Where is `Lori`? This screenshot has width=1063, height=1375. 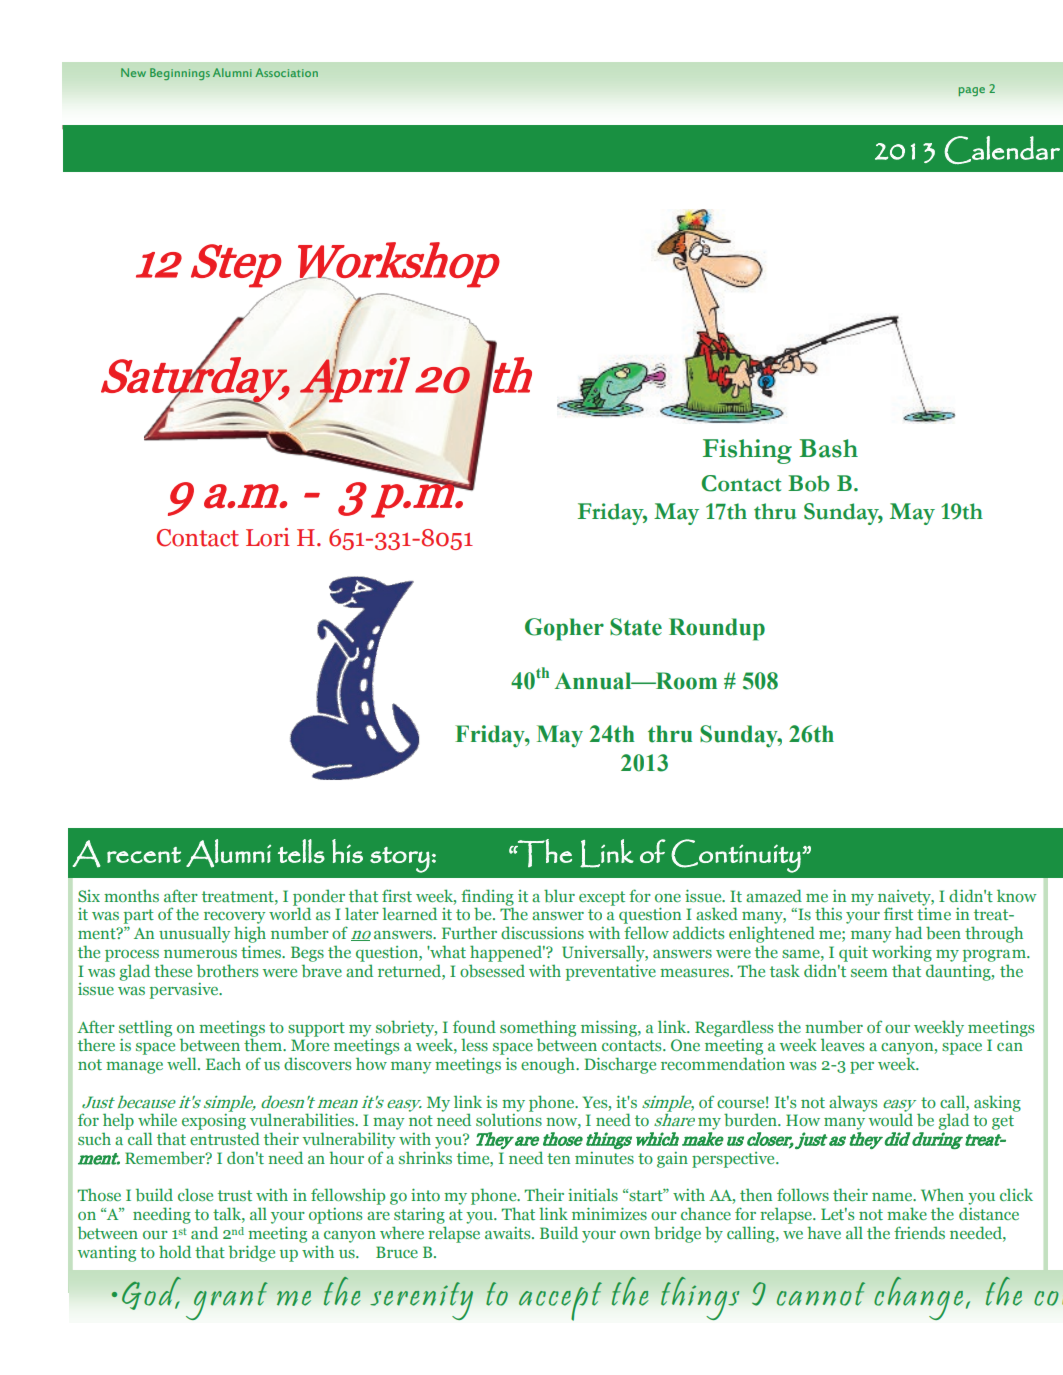
Lori is located at coordinates (268, 537).
